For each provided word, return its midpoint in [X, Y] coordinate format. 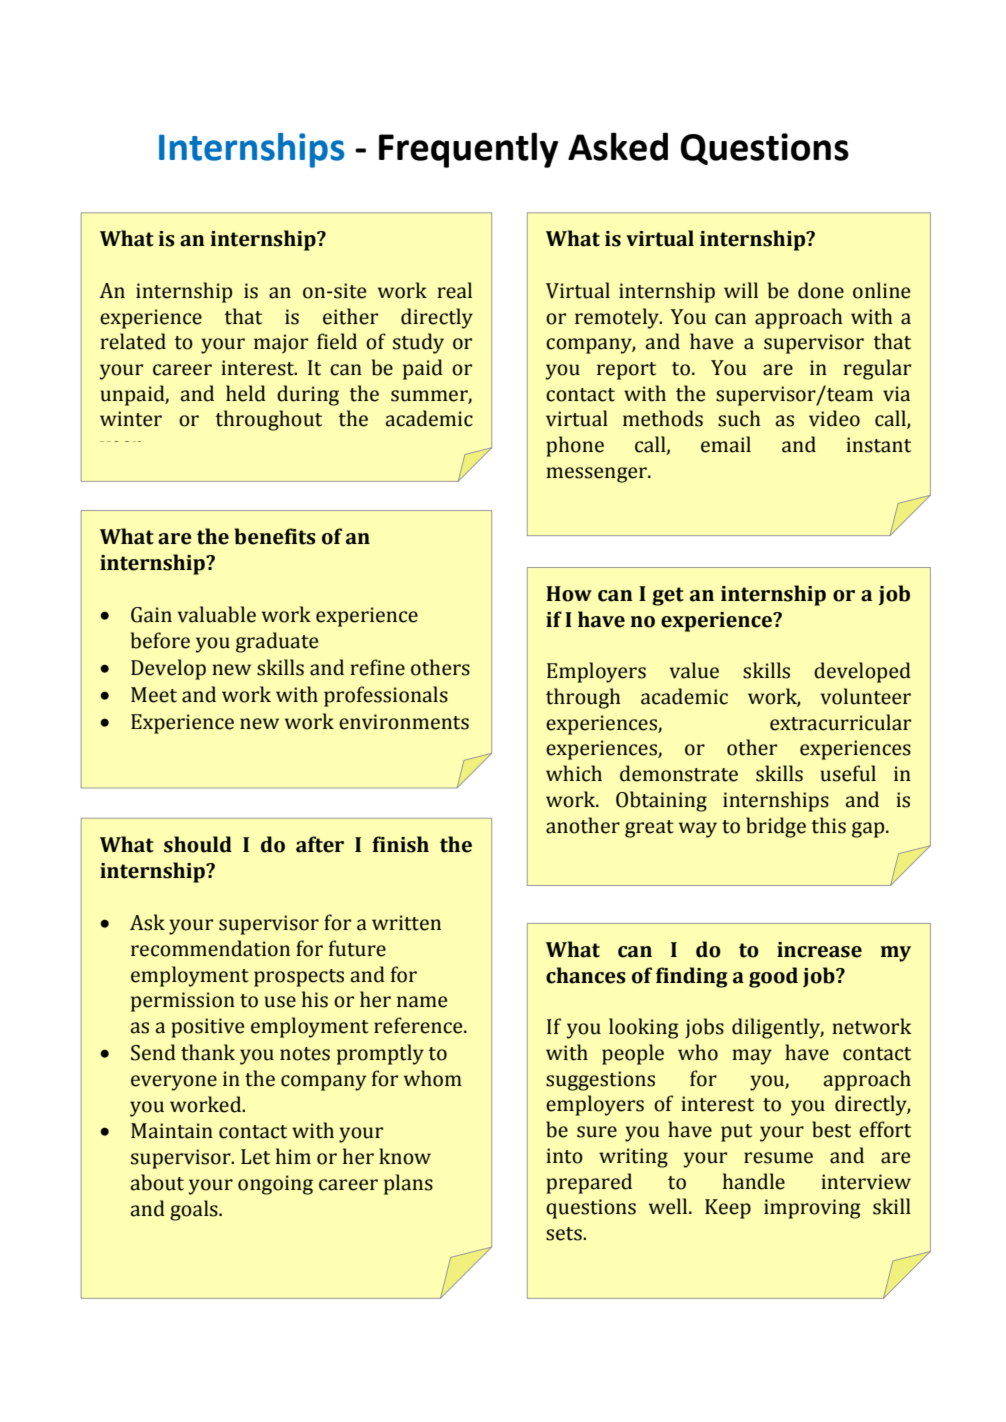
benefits [275, 536]
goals [195, 1210]
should [198, 844]
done [821, 290]
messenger [597, 475]
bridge [776, 827]
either [350, 316]
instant [878, 445]
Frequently [468, 150]
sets [565, 1234]
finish [400, 844]
